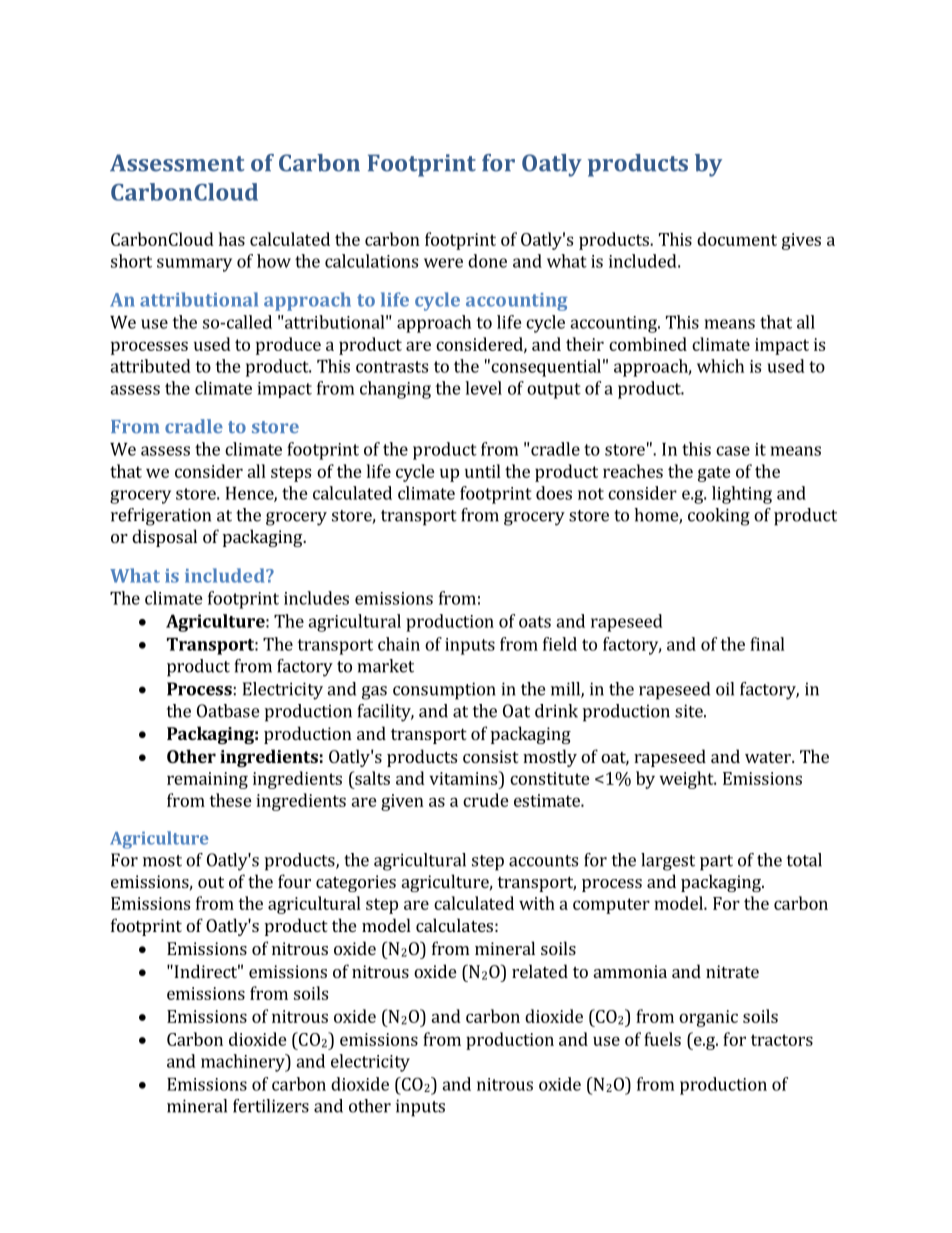 Image resolution: width=952 pixels, height=1233 pixels. What do you see at coordinates (714, 474) in the screenshot?
I see `gate` at bounding box center [714, 474].
